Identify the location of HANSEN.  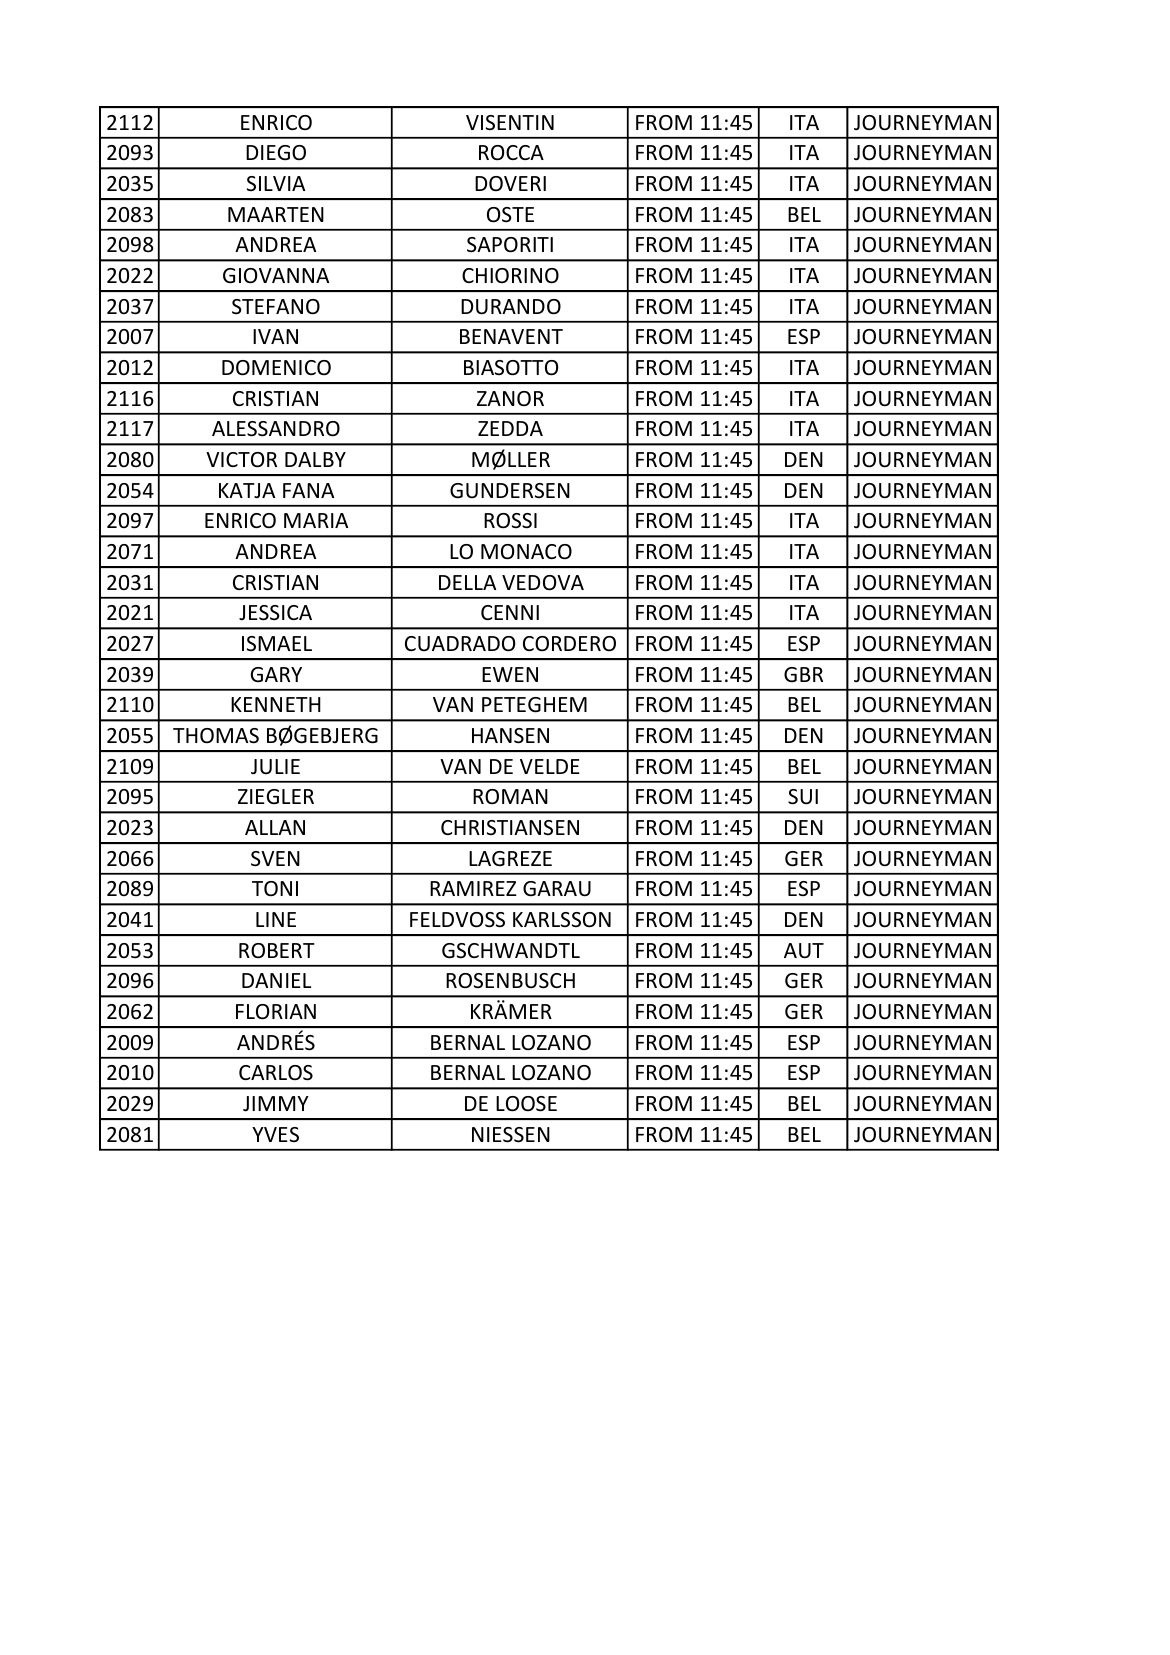
(510, 736).
